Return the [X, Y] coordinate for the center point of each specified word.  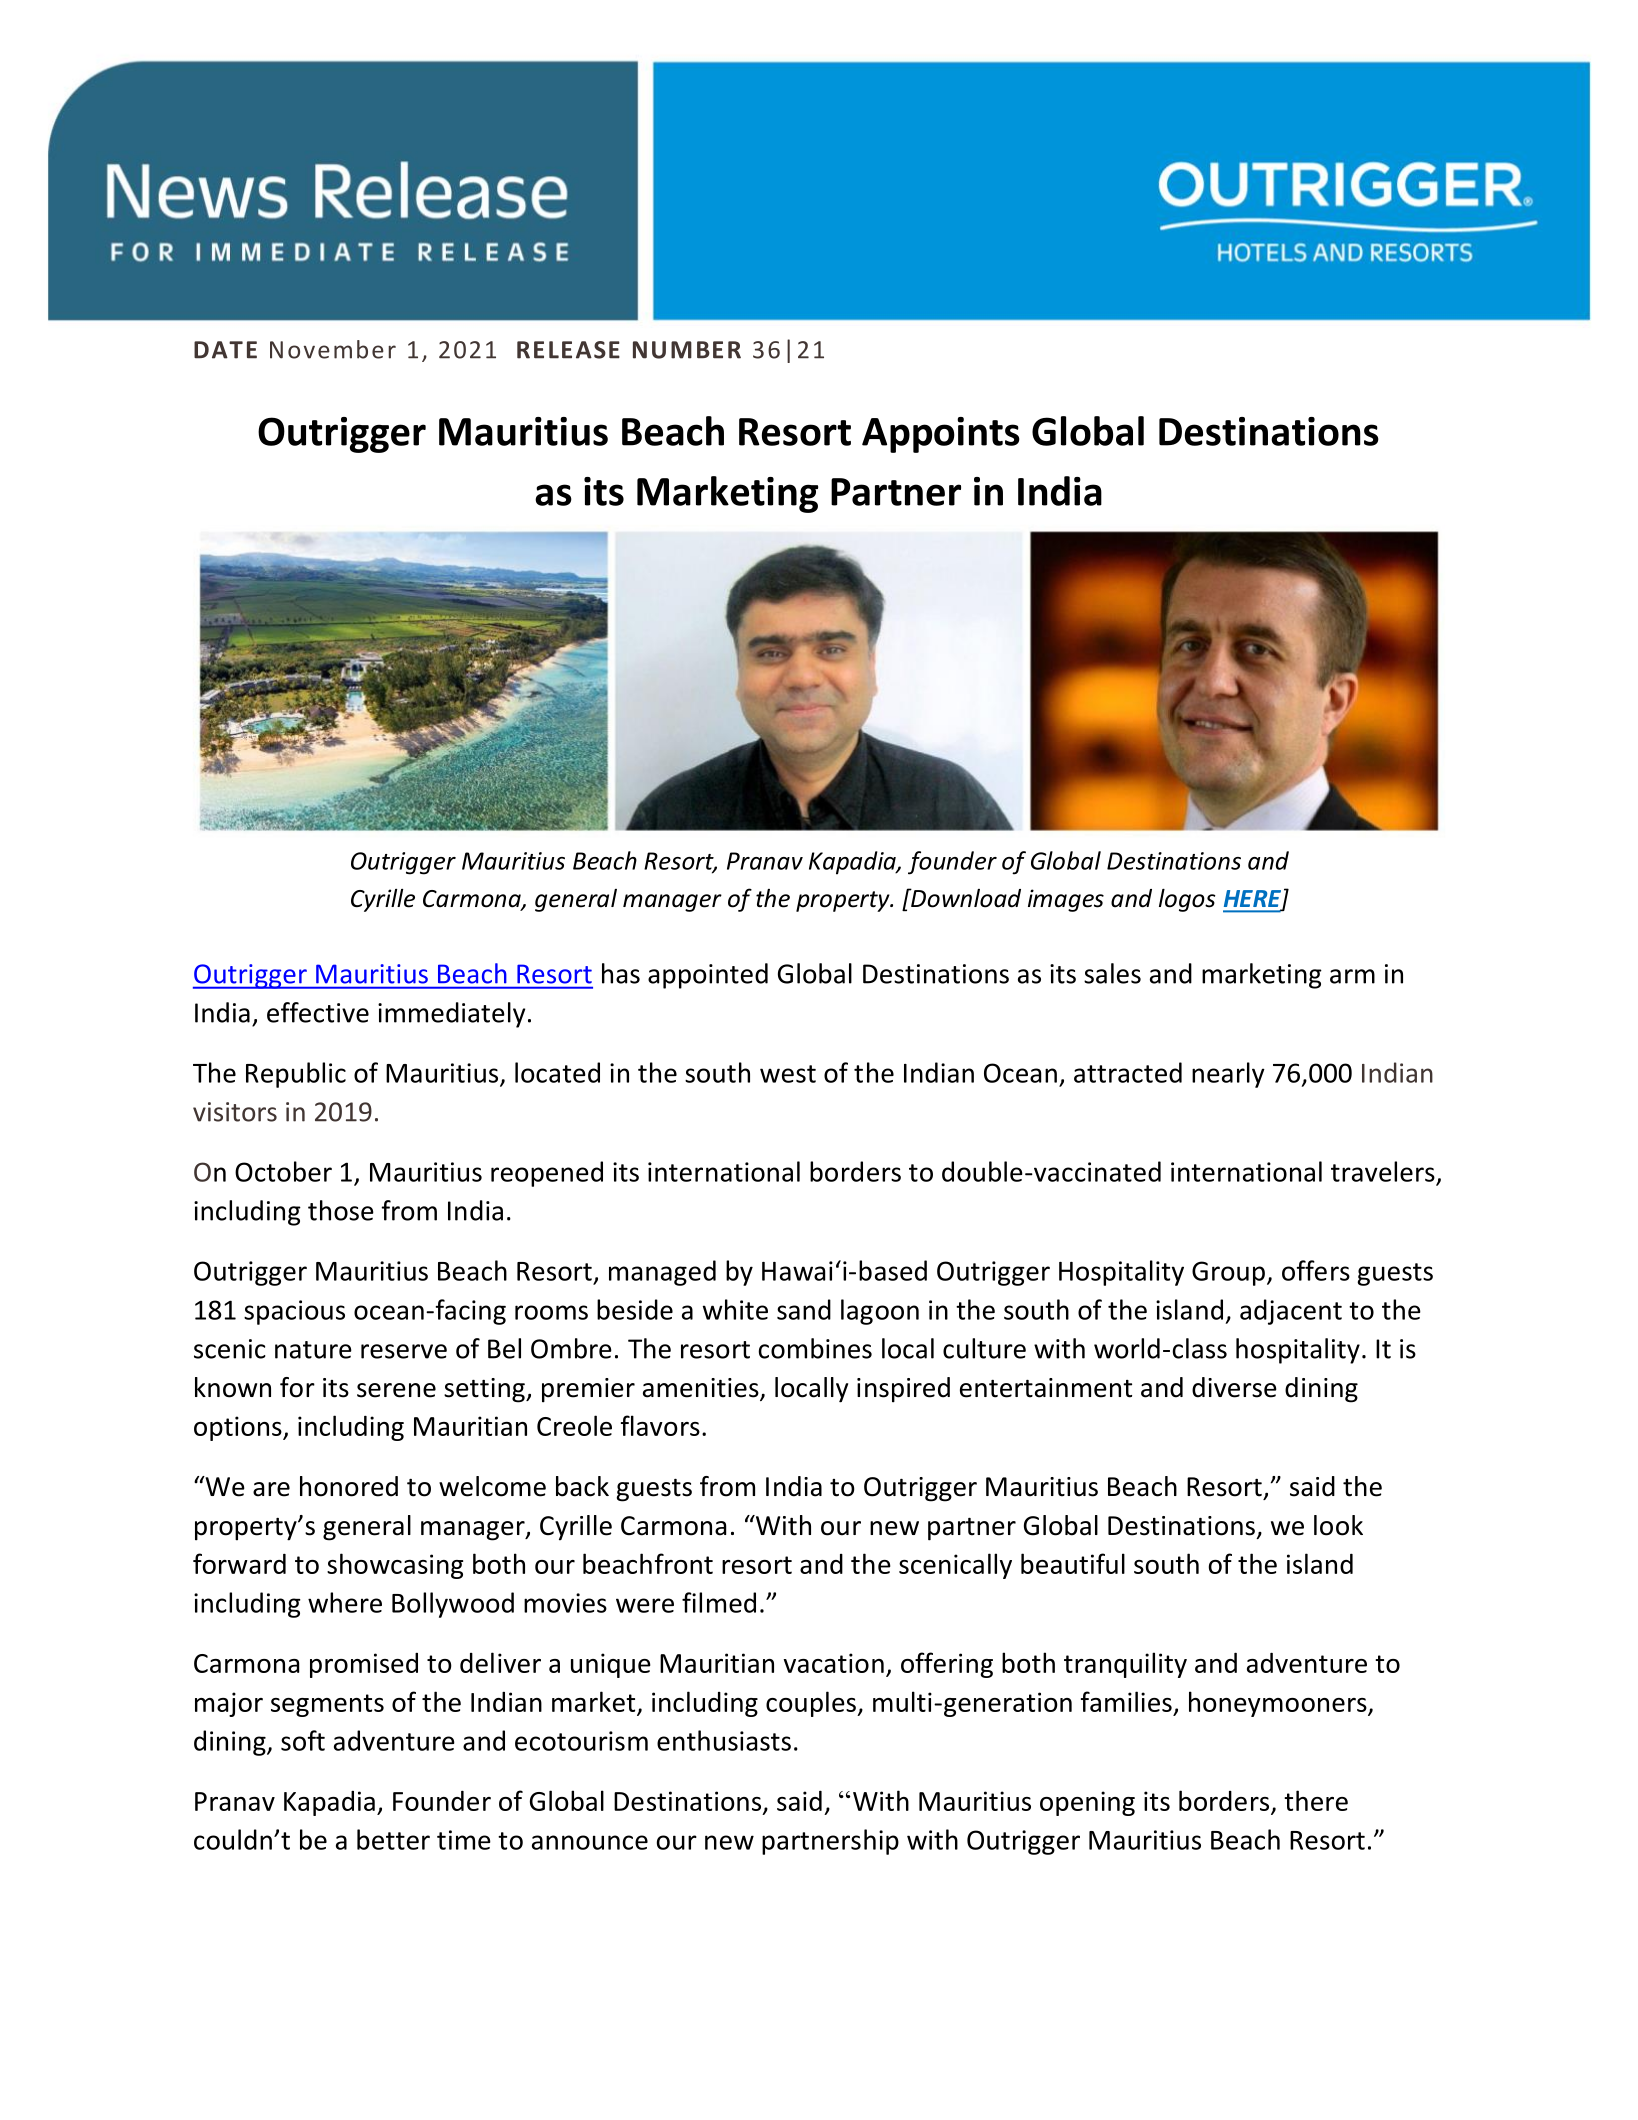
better [393, 1839]
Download [965, 898]
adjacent [1291, 1312]
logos [1187, 900]
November [333, 349]
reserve [404, 1351]
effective [318, 1012]
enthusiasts [724, 1740]
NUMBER [687, 350]
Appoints [941, 435]
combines [815, 1348]
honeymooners [1279, 1704]
